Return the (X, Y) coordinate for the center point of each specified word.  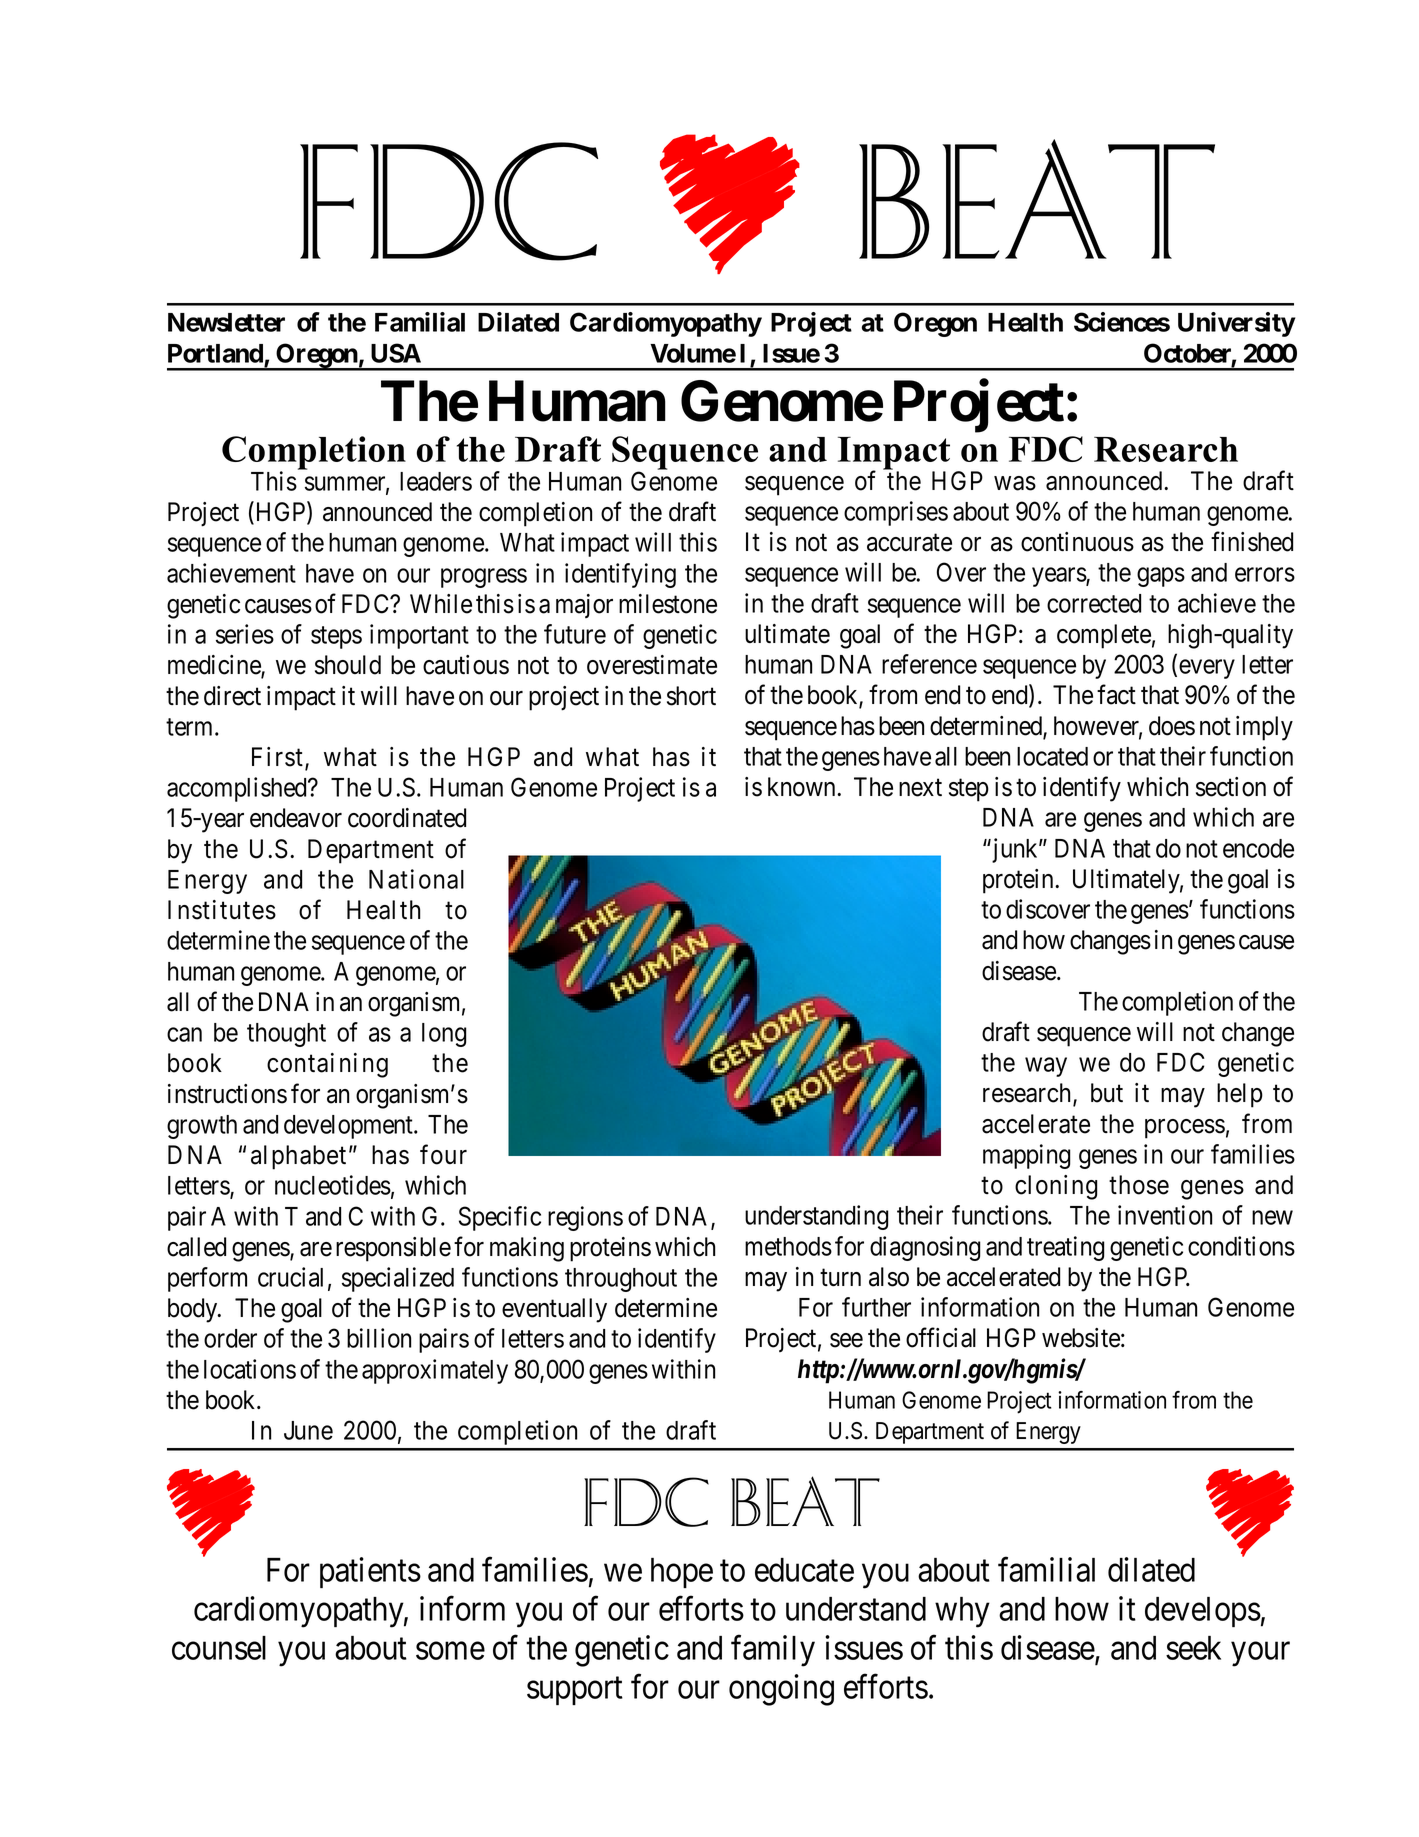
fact (1116, 695)
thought (286, 1035)
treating (1065, 1248)
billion (379, 1338)
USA (396, 353)
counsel (219, 1648)
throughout (621, 1280)
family (773, 1651)
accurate (909, 543)
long (444, 1035)
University (1236, 324)
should (348, 665)
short (691, 696)
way (1046, 1067)
